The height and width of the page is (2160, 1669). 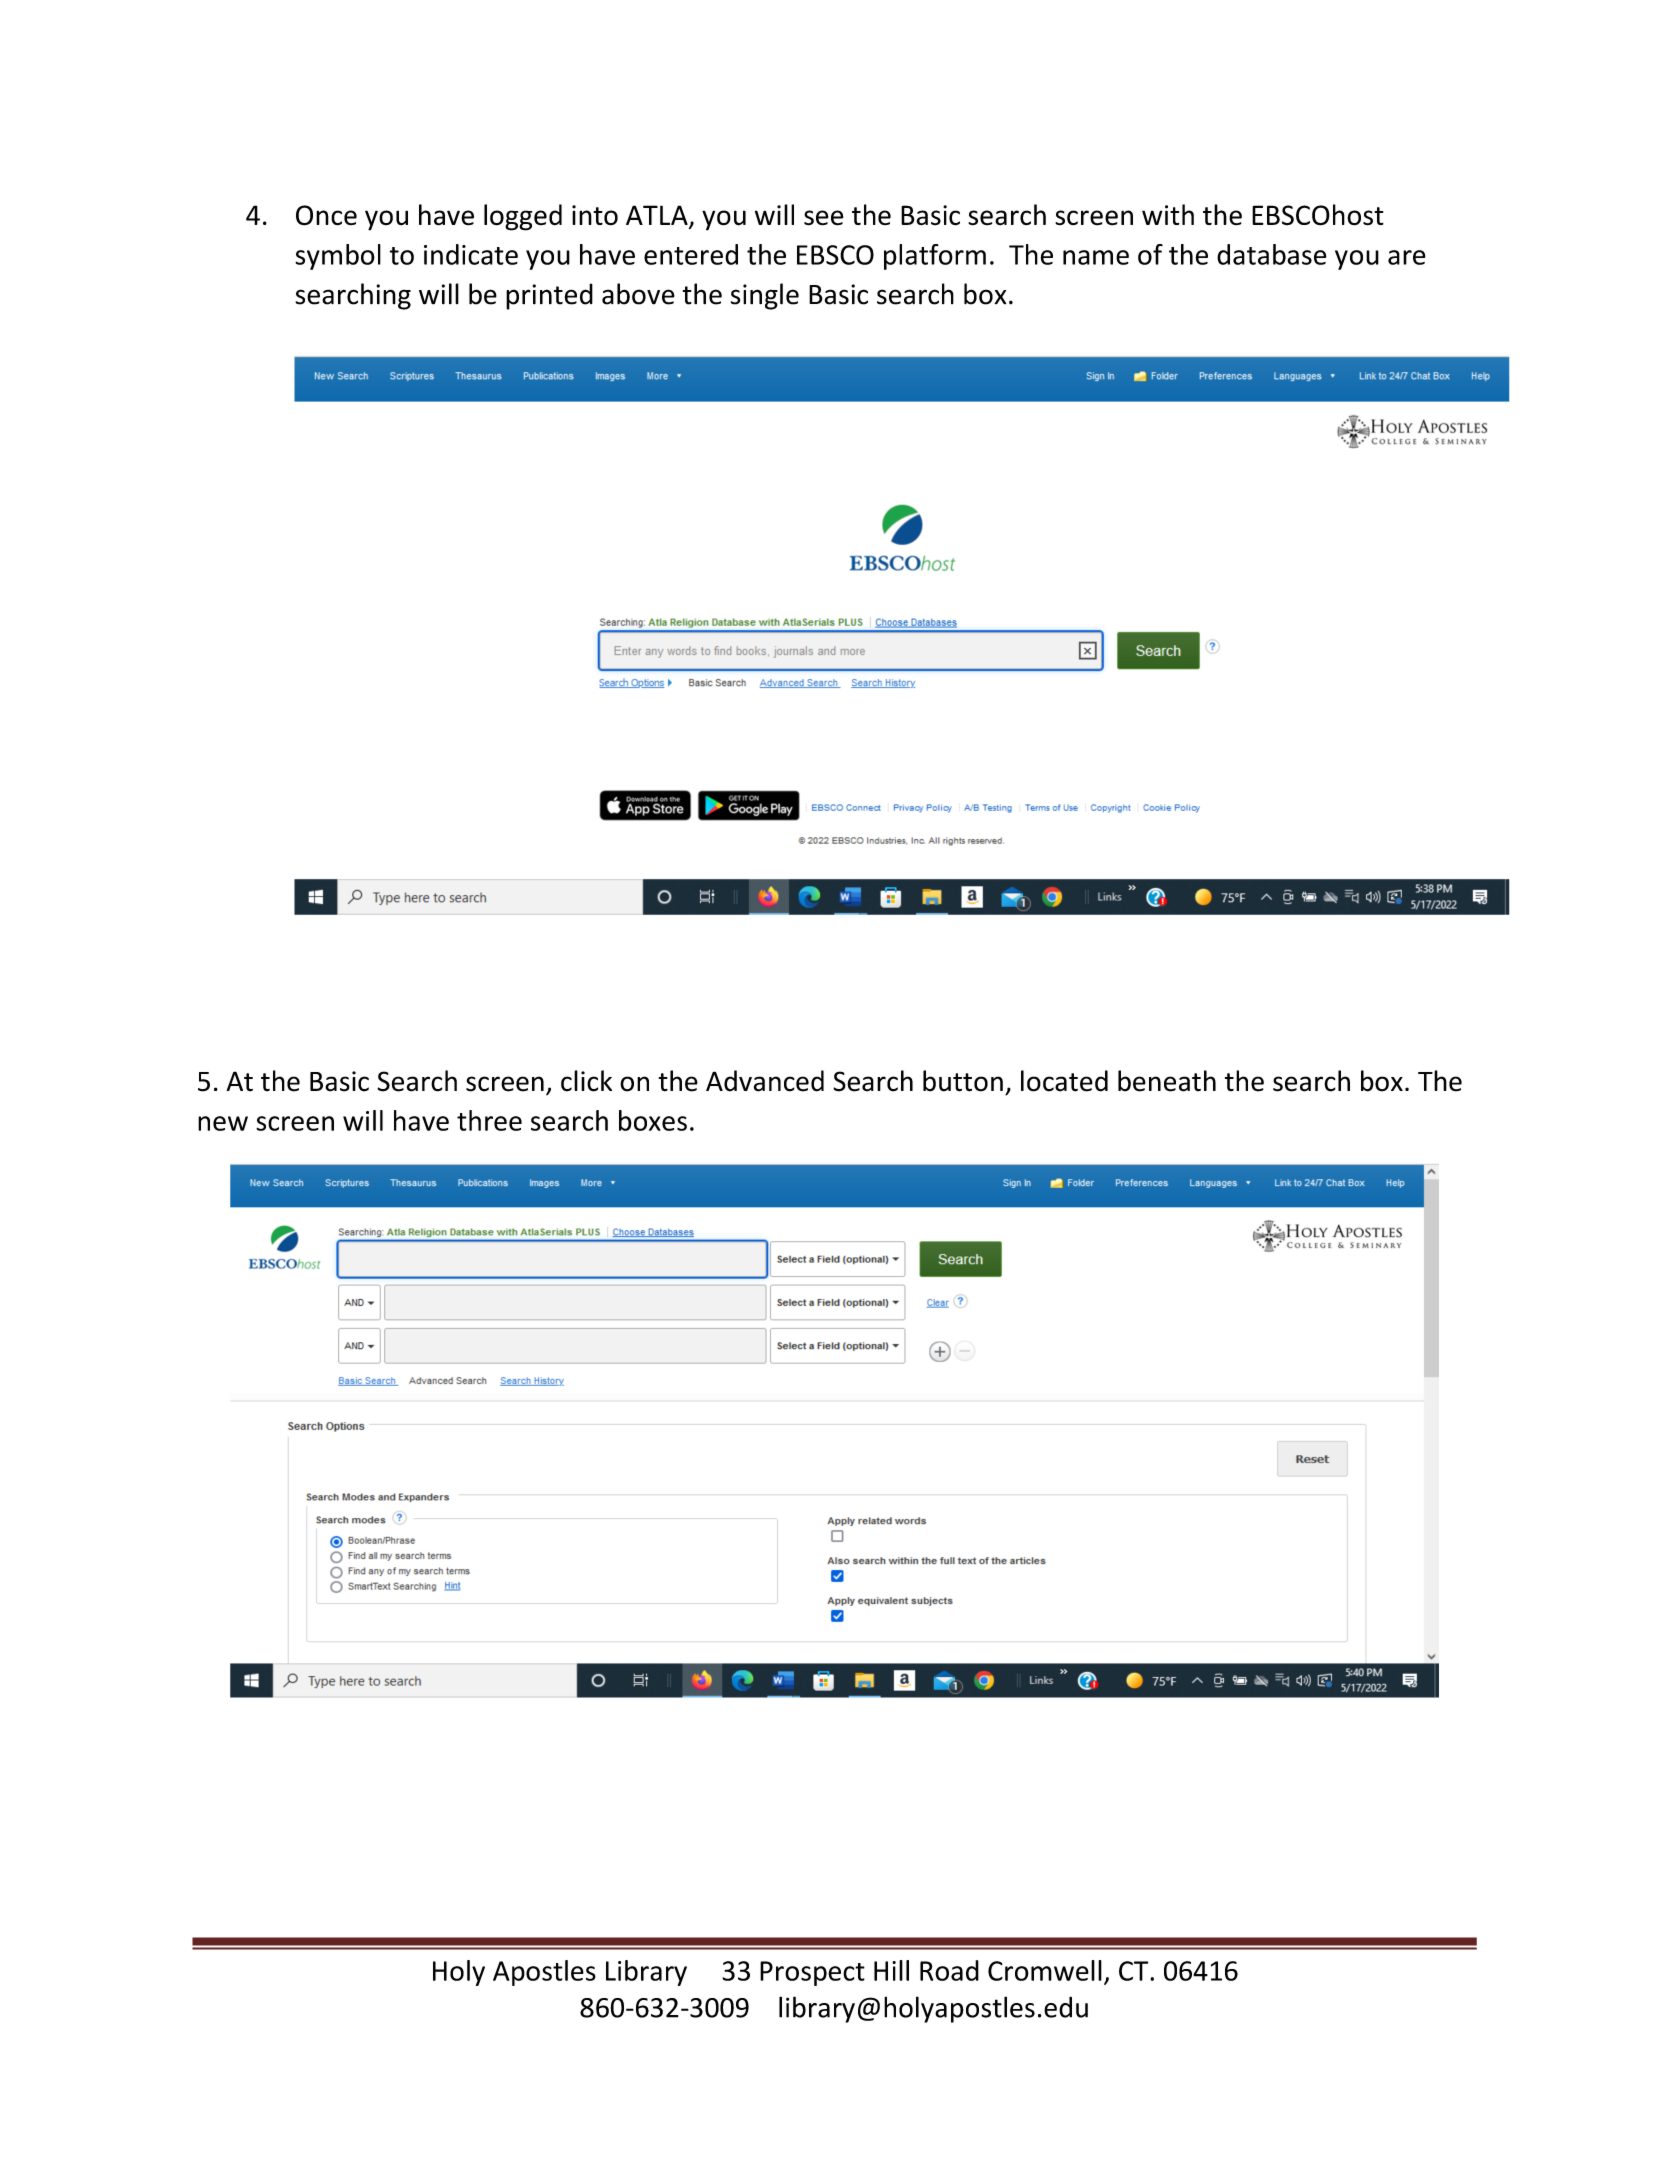 I want to click on printed, so click(x=549, y=296).
